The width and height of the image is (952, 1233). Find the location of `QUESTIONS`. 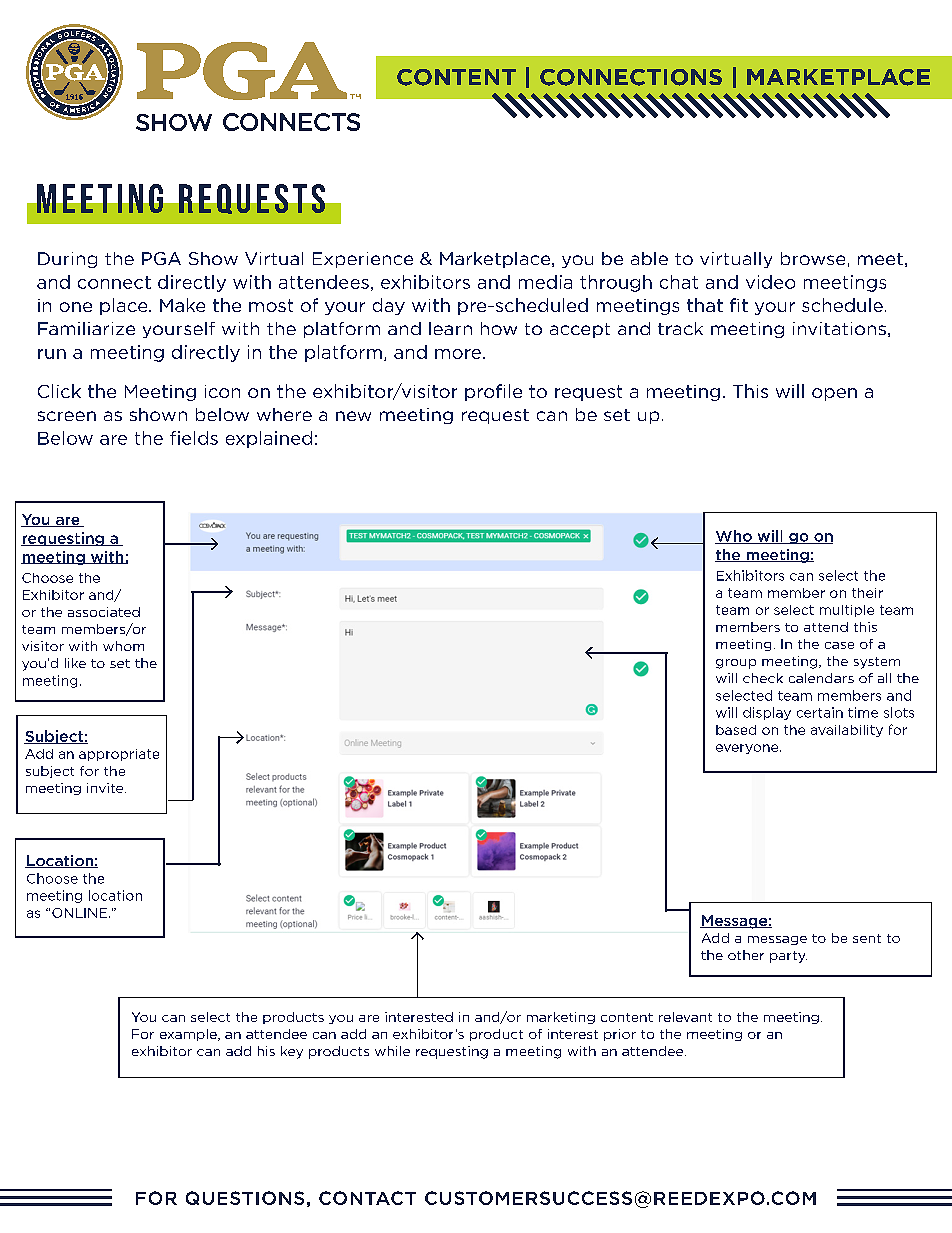

QUESTIONS is located at coordinates (245, 1198).
